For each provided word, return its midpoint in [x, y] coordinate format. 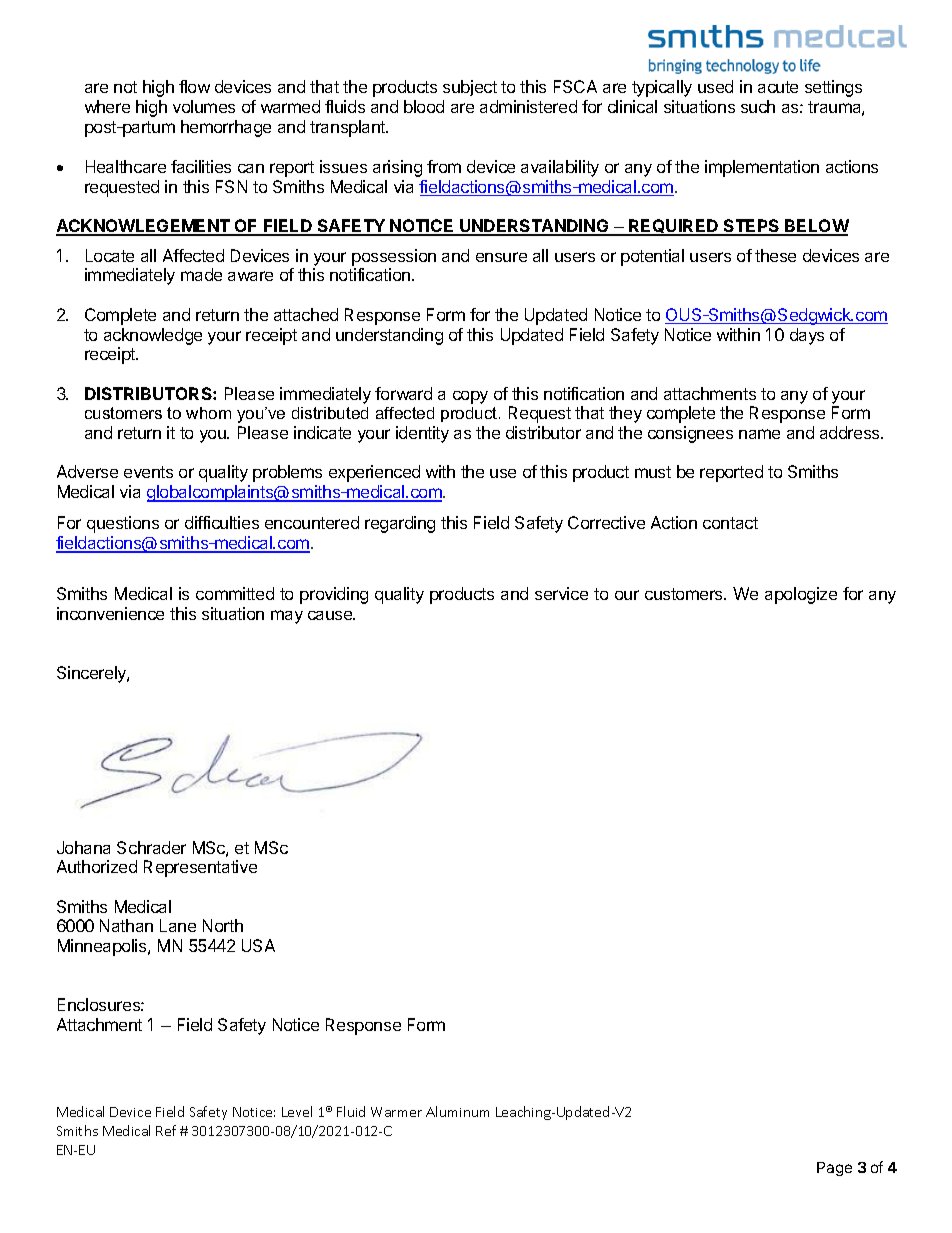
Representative [200, 868]
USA [258, 945]
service [561, 593]
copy [470, 397]
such [758, 106]
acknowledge [153, 336]
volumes [204, 106]
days [807, 336]
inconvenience [110, 613]
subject [470, 88]
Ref [166, 1130]
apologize [801, 595]
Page [834, 1169]
